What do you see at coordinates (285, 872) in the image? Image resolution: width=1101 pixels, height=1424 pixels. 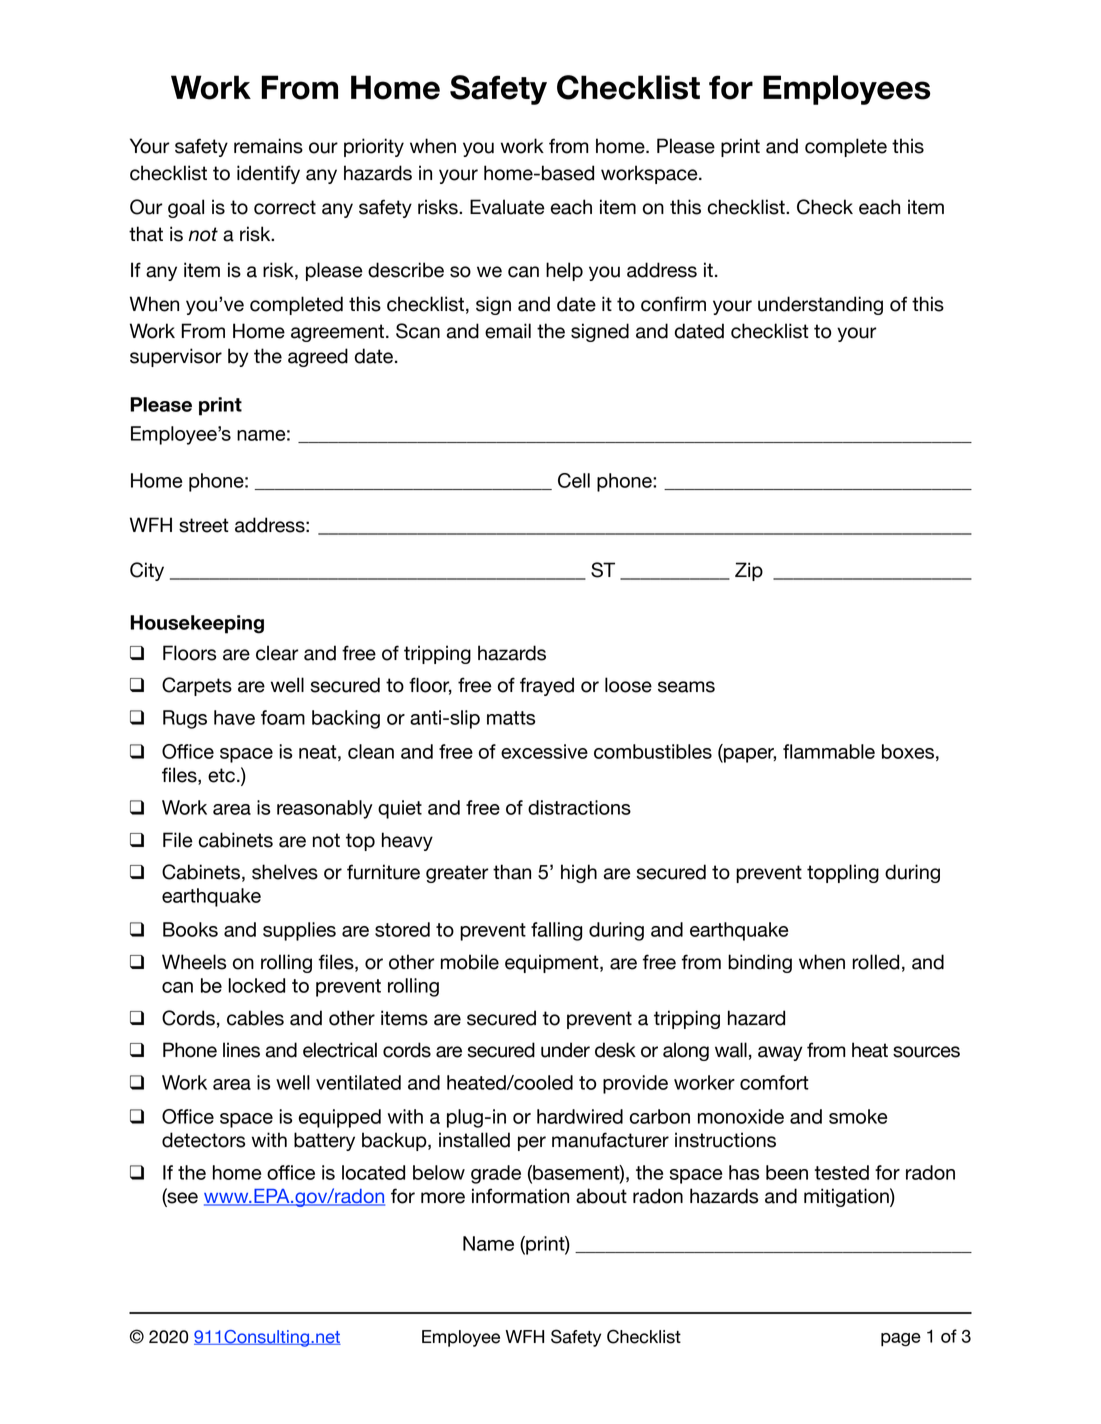 I see `shelves` at bounding box center [285, 872].
